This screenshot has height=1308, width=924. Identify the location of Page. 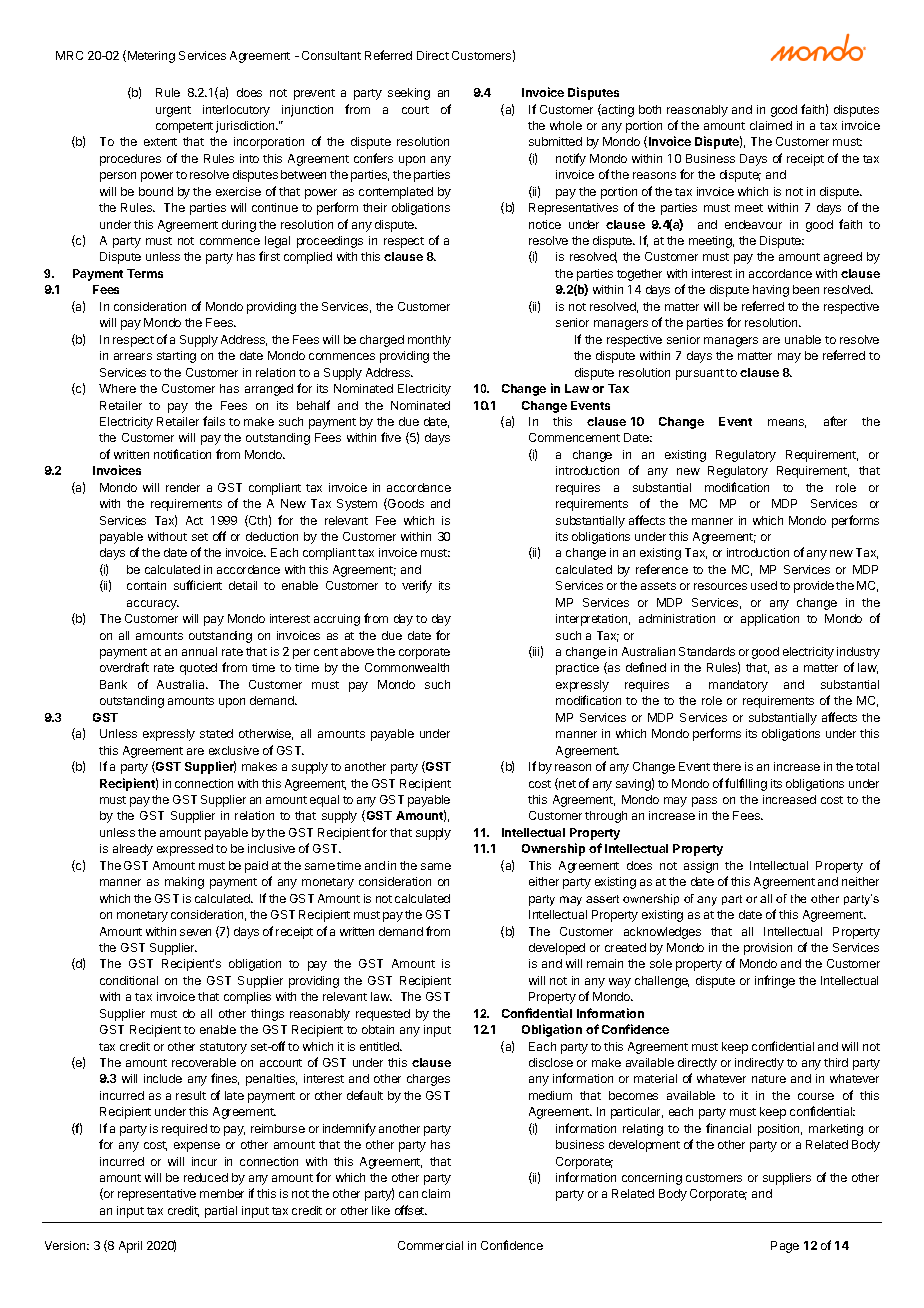
(785, 1247).
